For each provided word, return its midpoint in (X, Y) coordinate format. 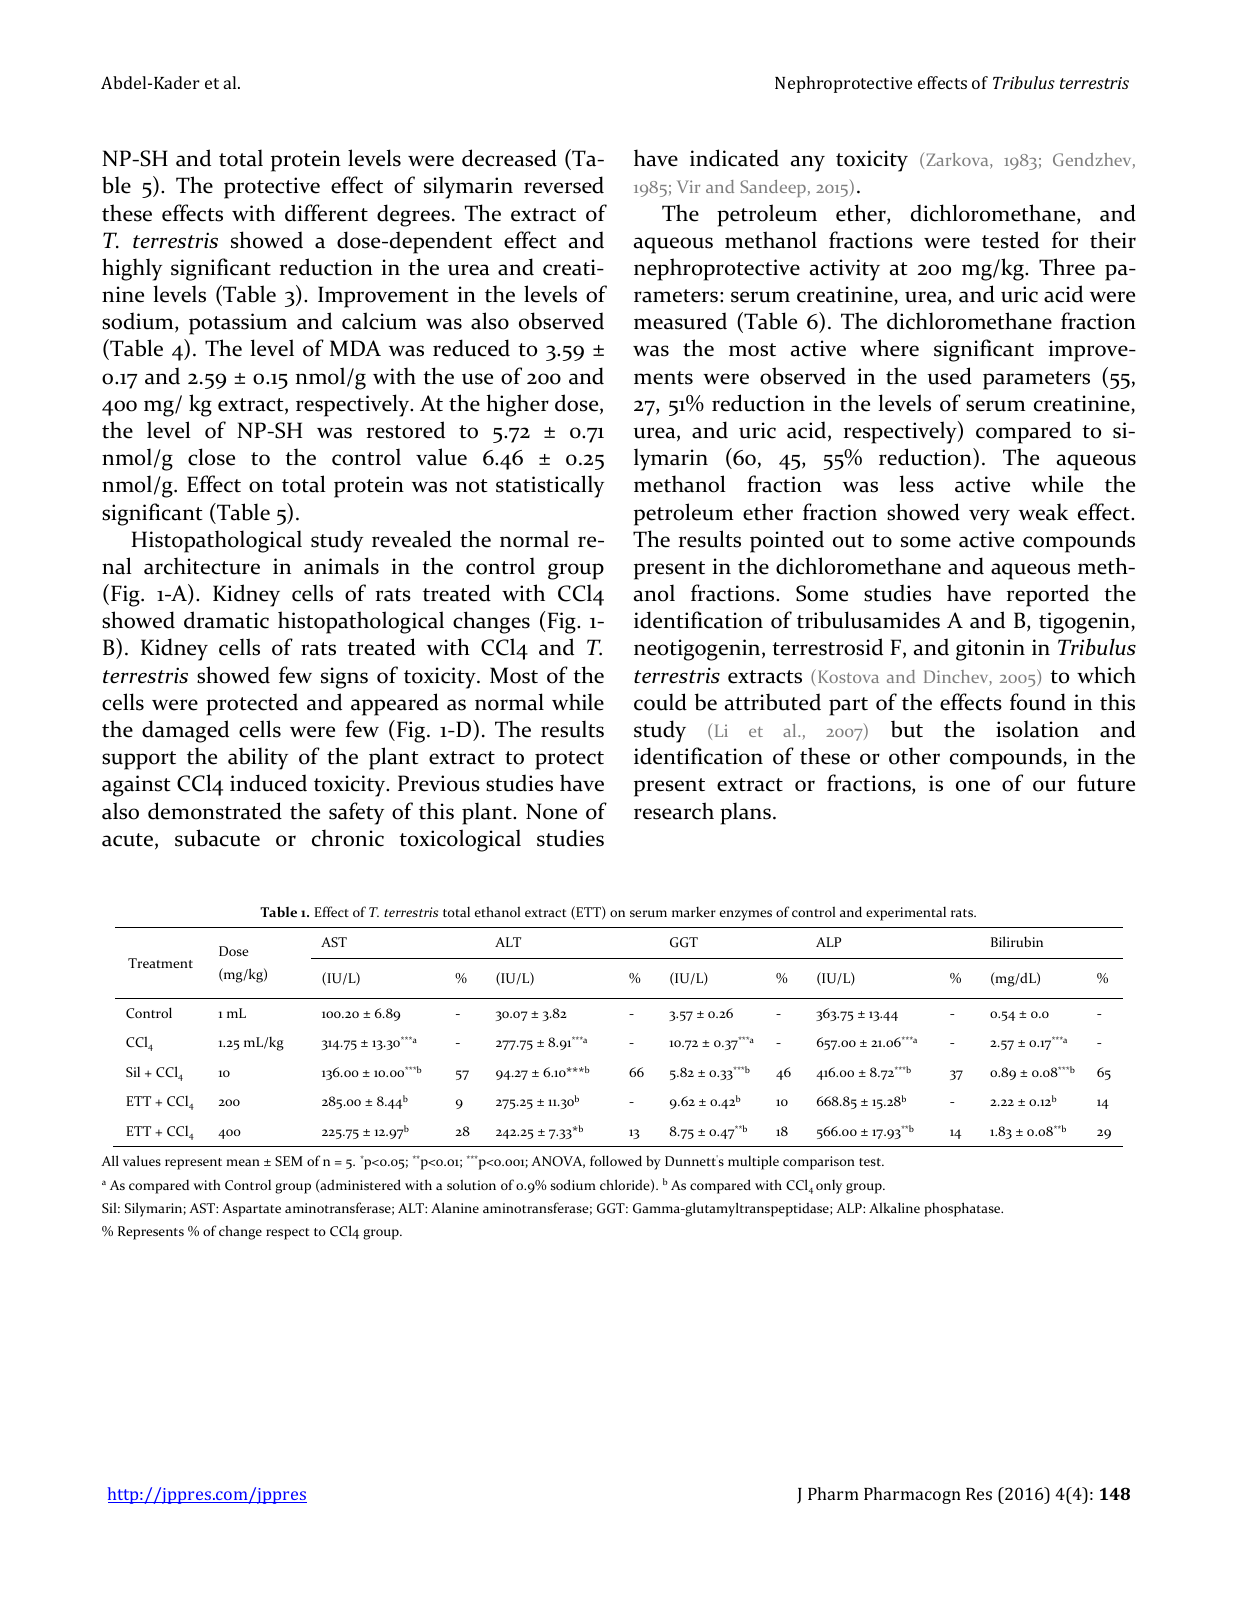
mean (243, 1162)
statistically (550, 486)
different (326, 213)
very (989, 517)
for (1065, 240)
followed (616, 1160)
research (674, 811)
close (211, 457)
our (1049, 786)
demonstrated (215, 811)
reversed (564, 185)
